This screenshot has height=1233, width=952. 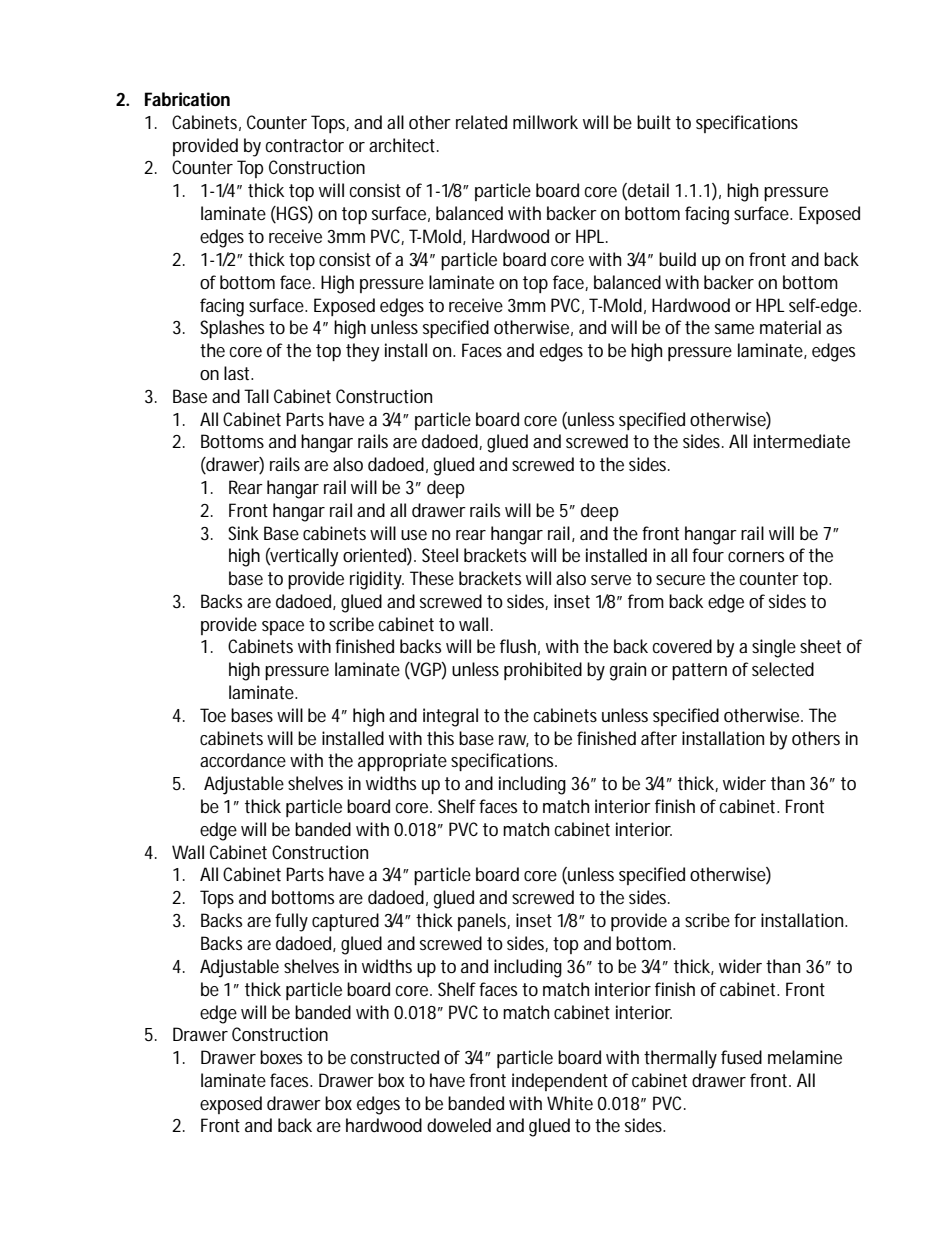 I want to click on built, so click(x=654, y=122).
